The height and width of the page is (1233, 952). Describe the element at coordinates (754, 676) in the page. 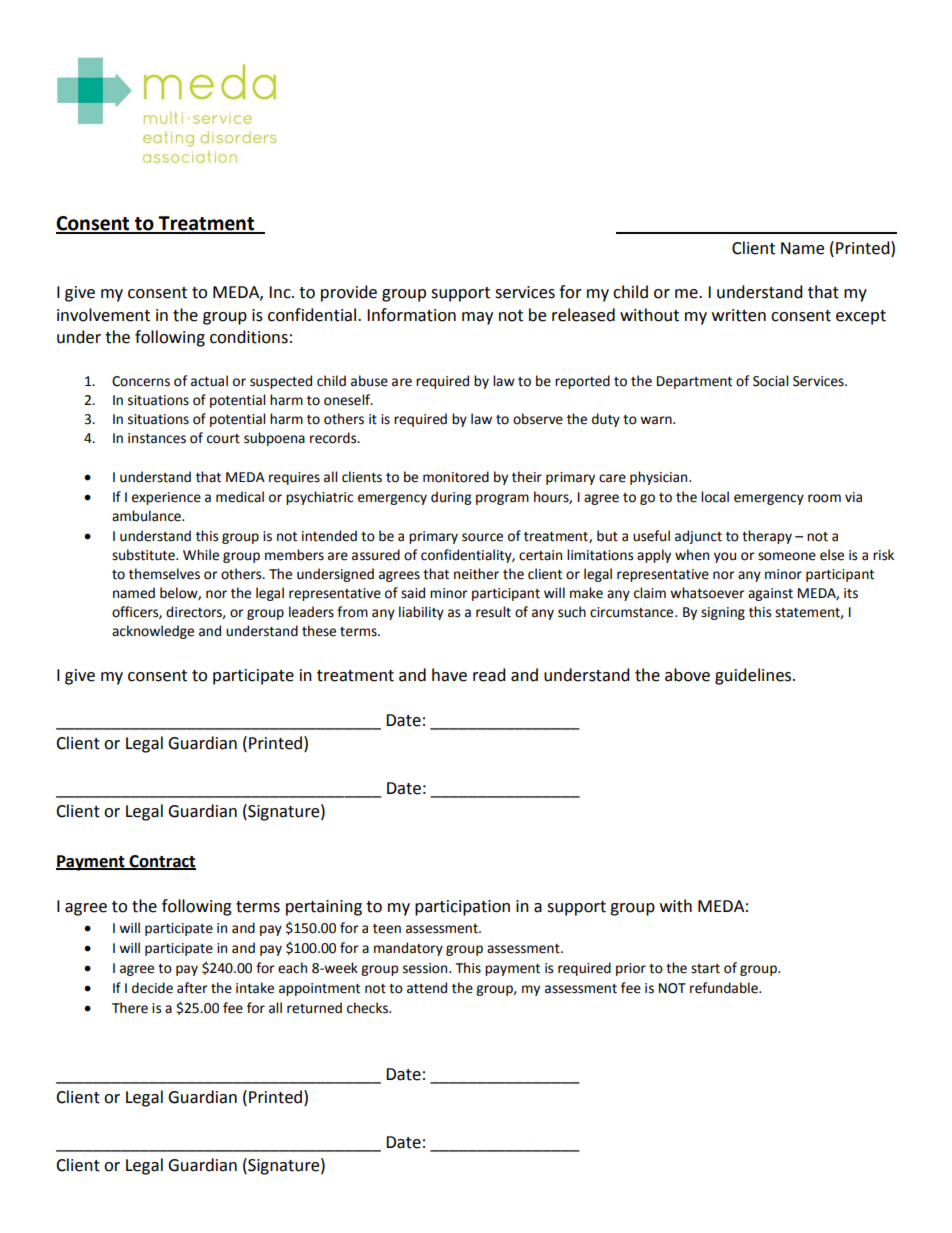

I see `guidelines` at that location.
